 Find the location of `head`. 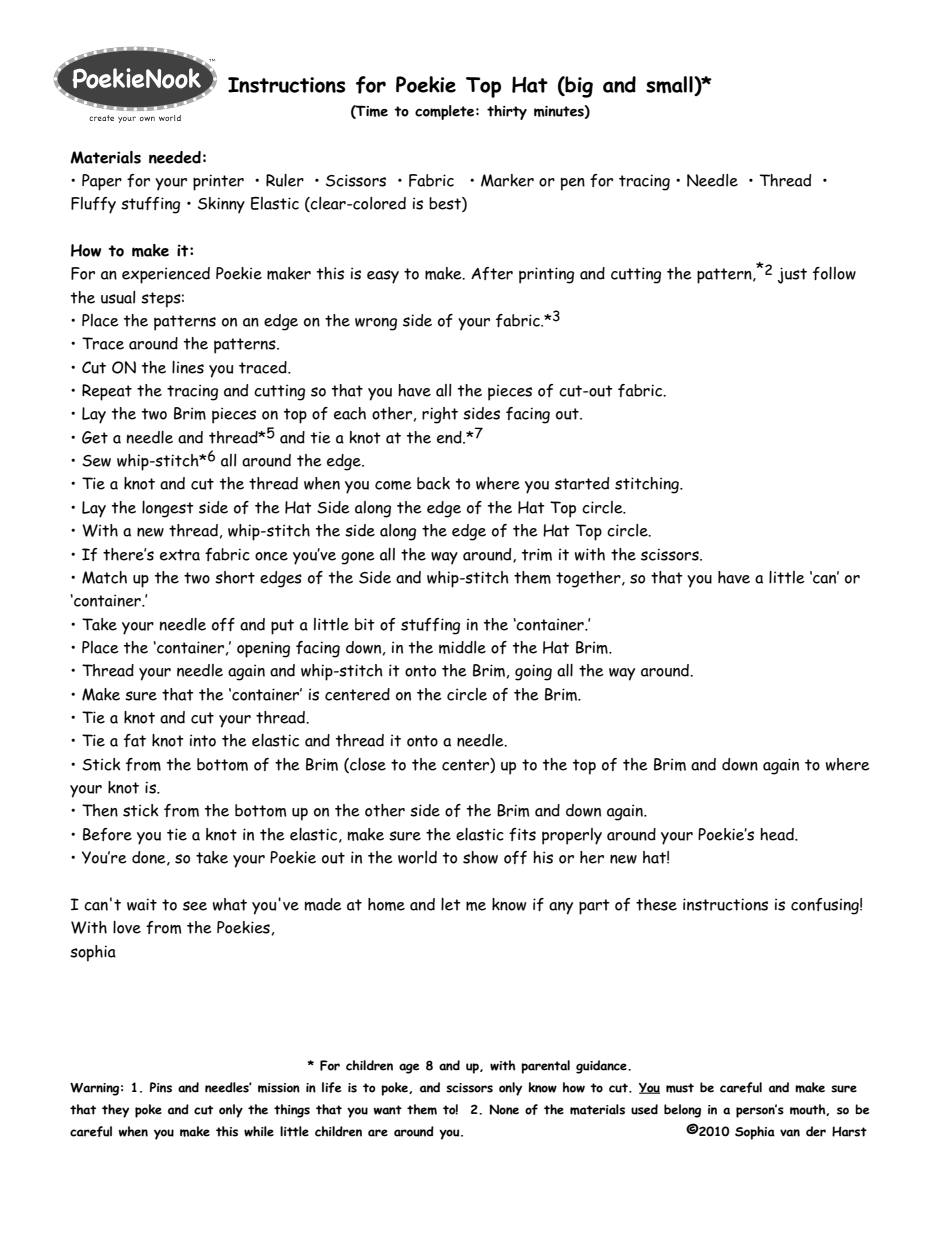

head is located at coordinates (778, 834).
